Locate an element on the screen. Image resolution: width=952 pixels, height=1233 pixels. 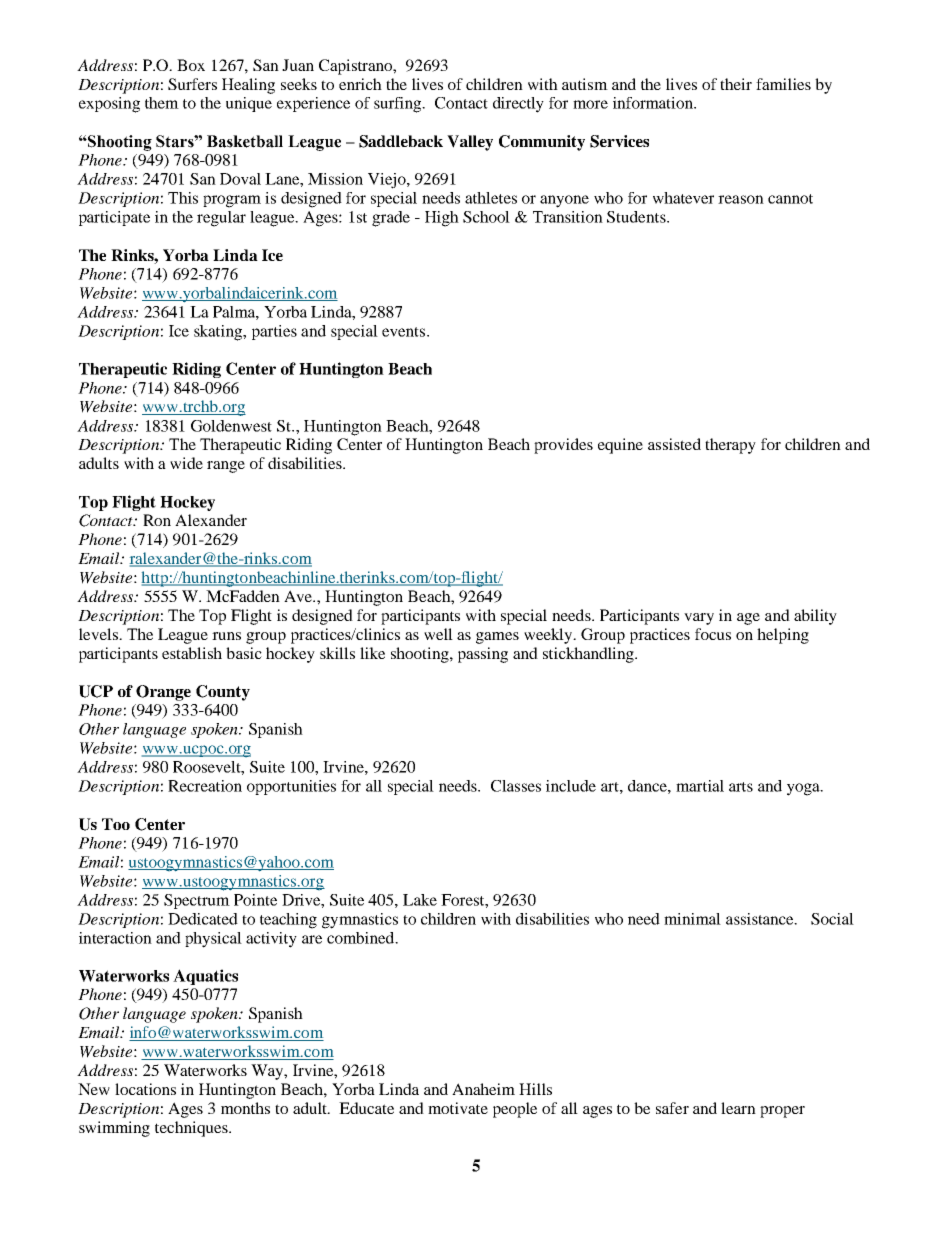
runs is located at coordinates (226, 636).
